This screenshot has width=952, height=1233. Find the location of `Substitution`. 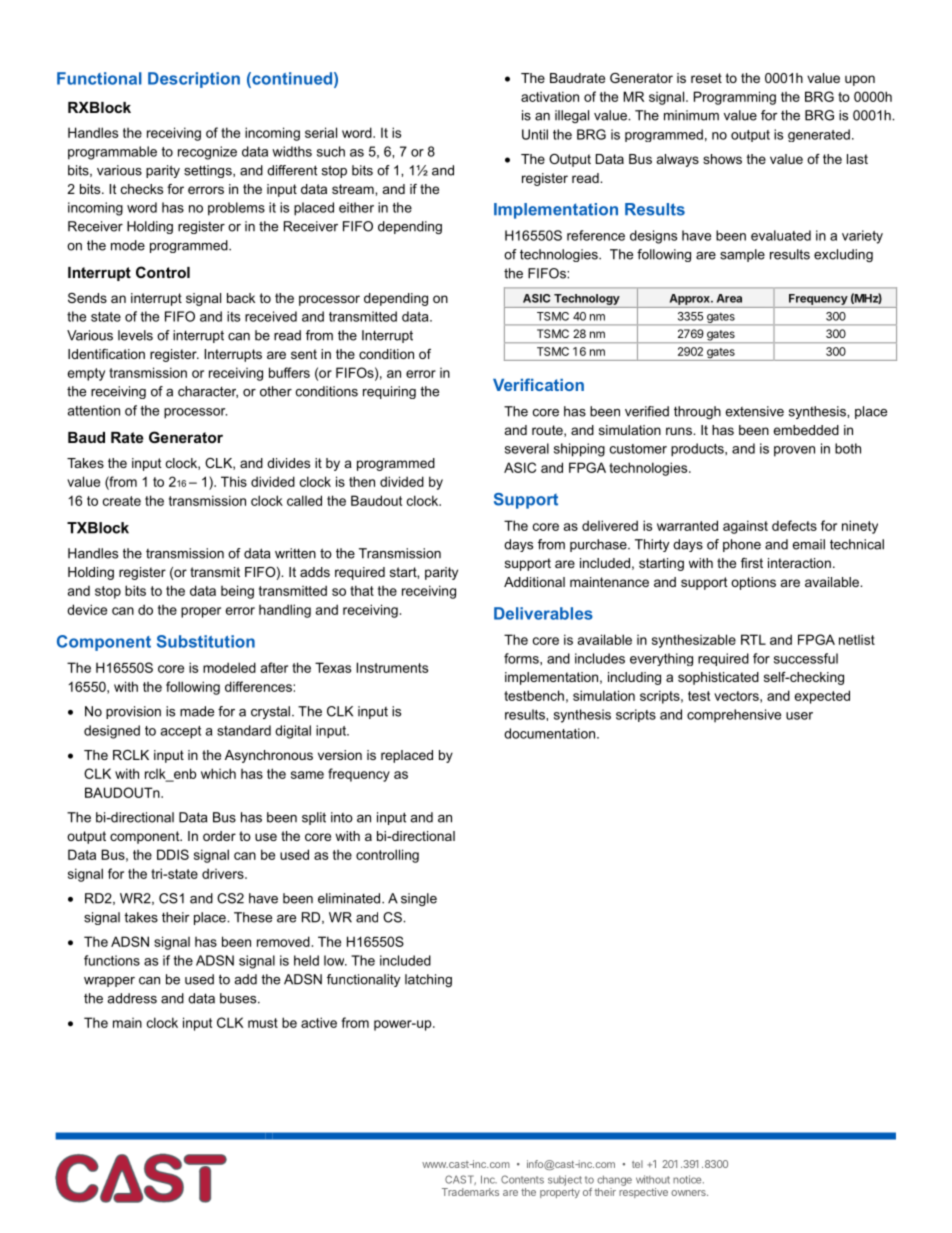

Substitution is located at coordinates (206, 641).
